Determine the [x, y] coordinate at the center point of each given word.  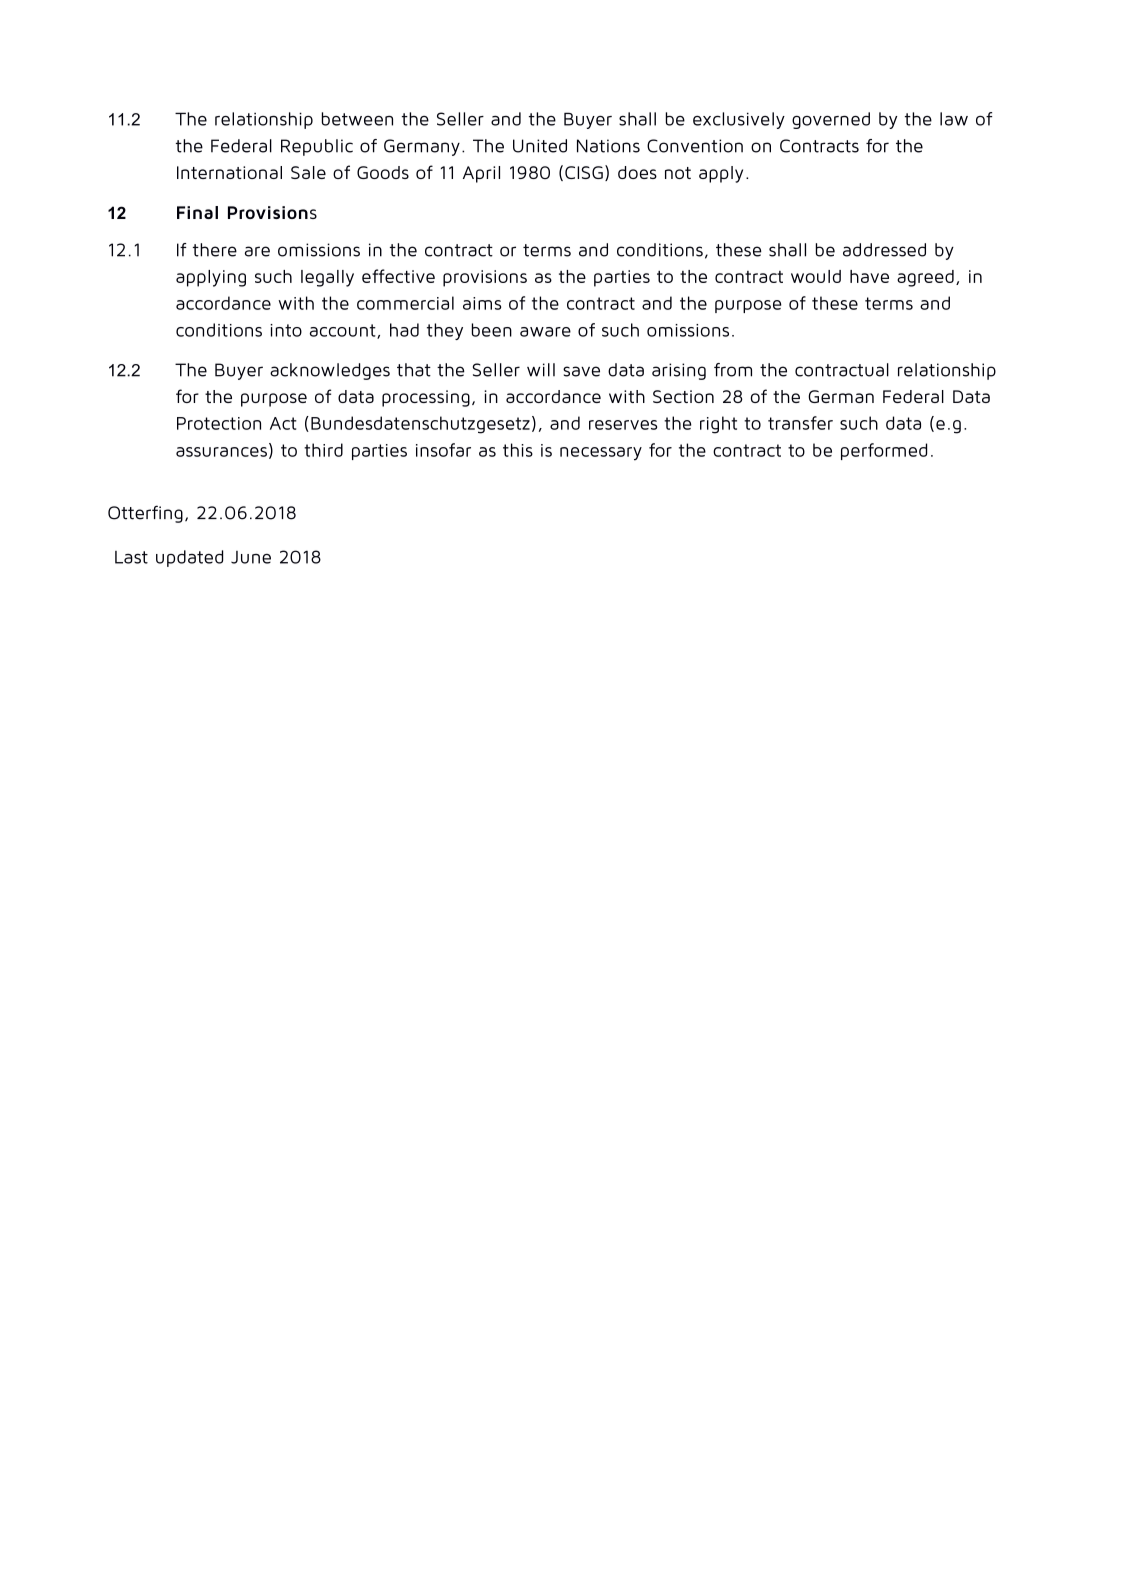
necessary [601, 454]
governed [831, 120]
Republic [317, 147]
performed [884, 451]
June [251, 557]
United [540, 146]
